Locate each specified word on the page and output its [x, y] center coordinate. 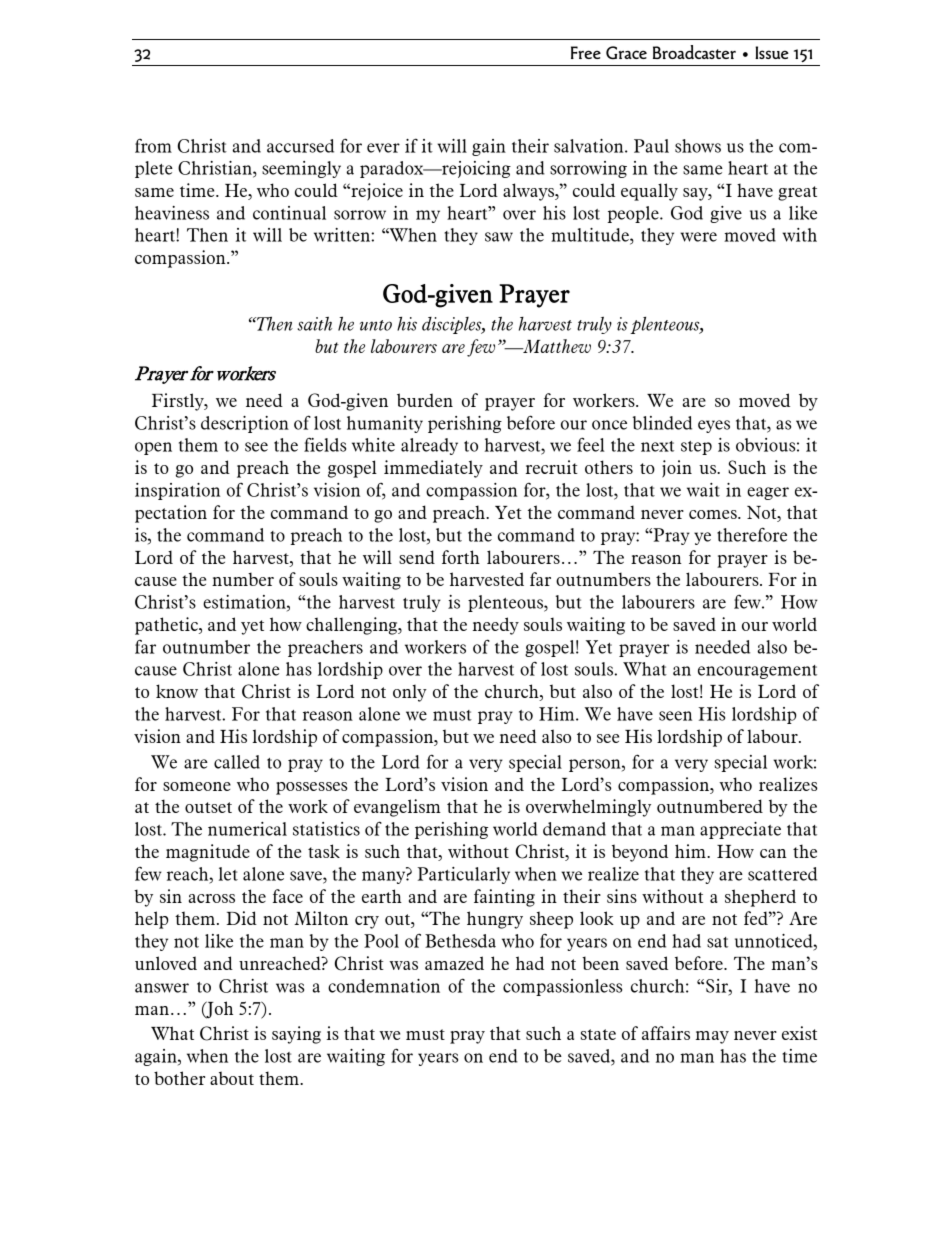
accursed [300, 146]
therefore [752, 534]
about [232, 1078]
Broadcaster [694, 52]
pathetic [167, 626]
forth [461, 557]
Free [586, 52]
